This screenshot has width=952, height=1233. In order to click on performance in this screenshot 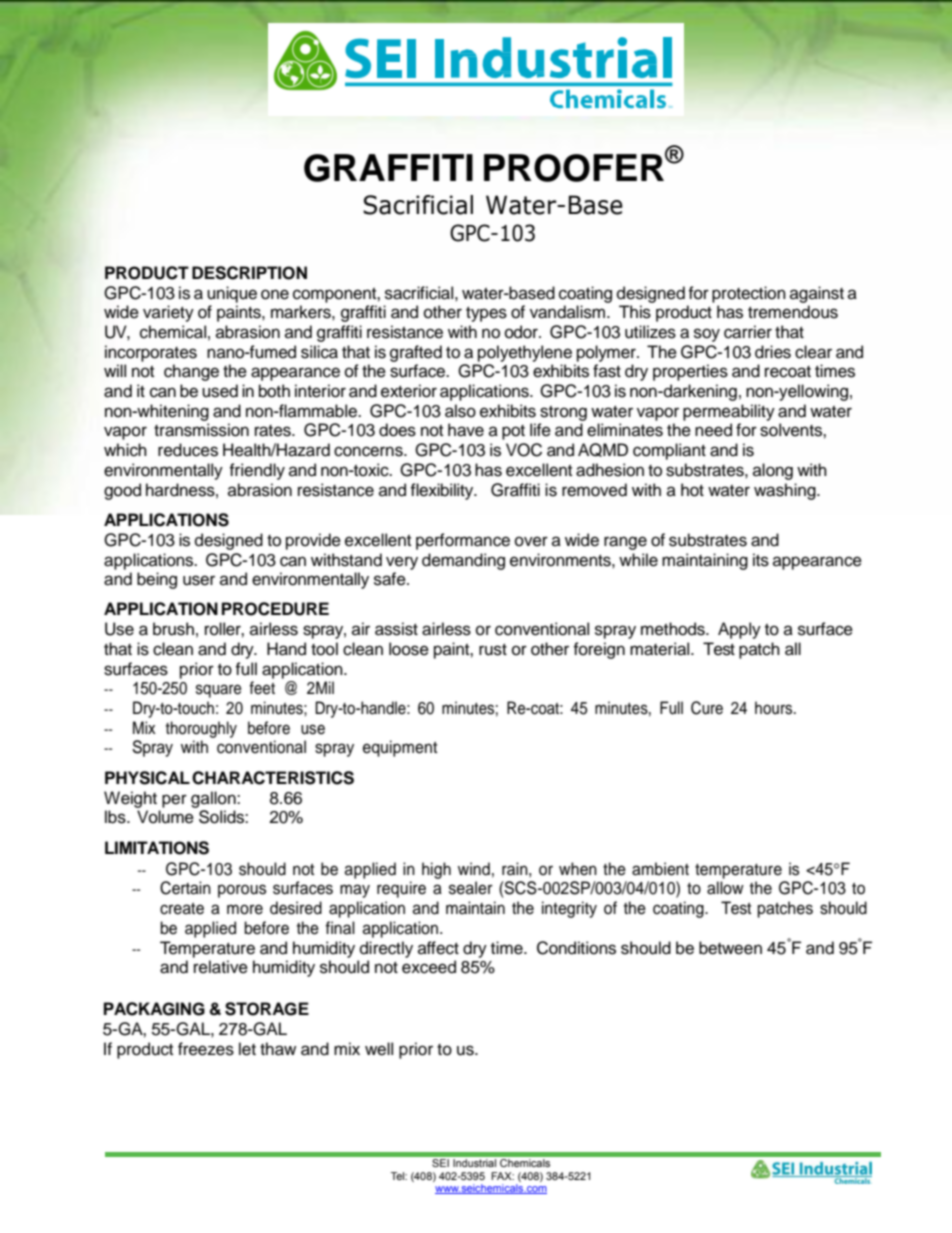, I will do `click(463, 541)`.
